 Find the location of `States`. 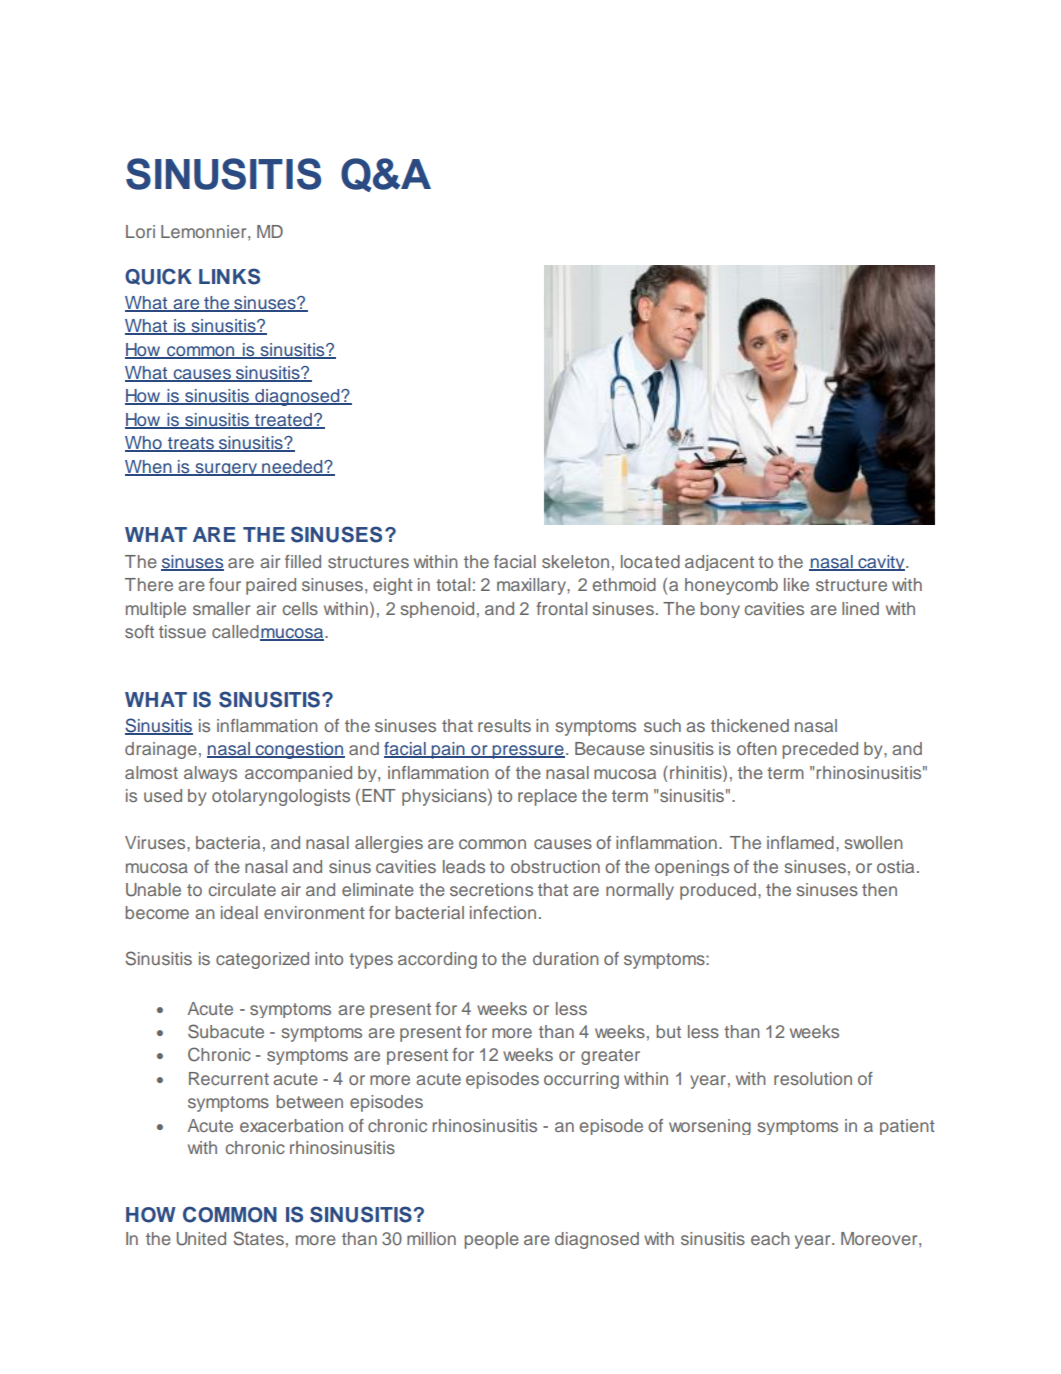

States is located at coordinates (258, 1238).
